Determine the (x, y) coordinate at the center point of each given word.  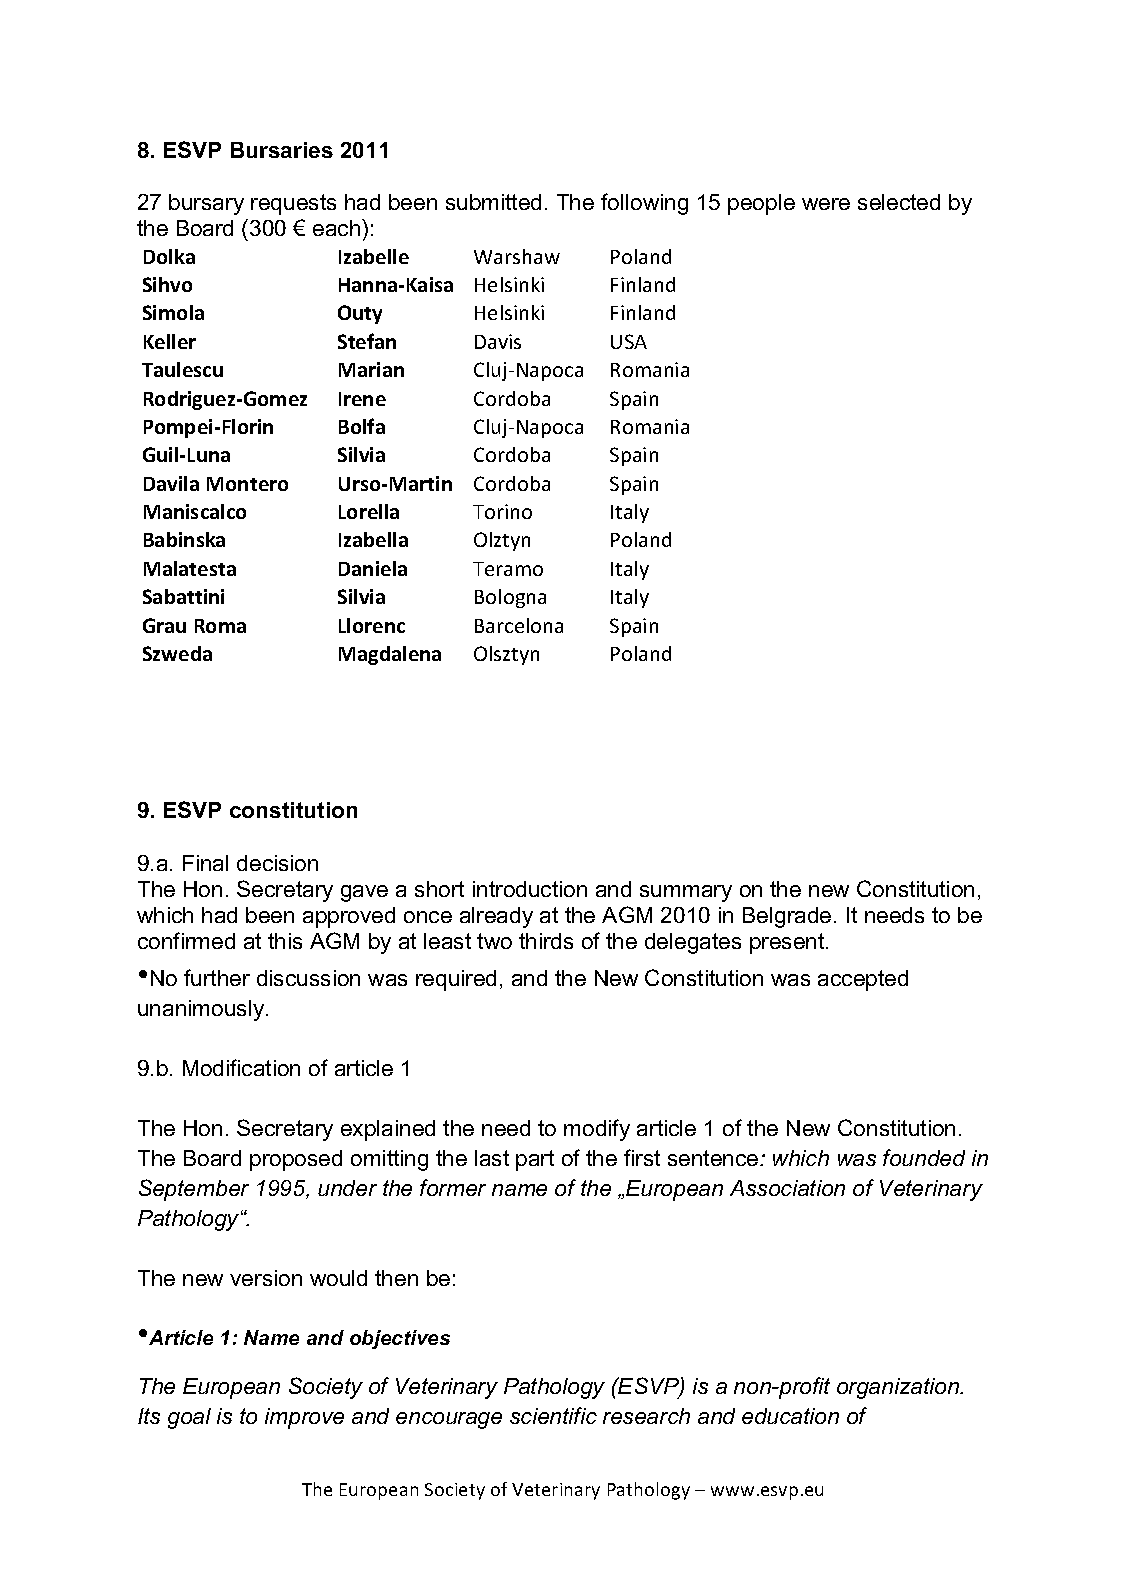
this (285, 941)
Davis (498, 341)
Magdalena (390, 655)
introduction (530, 889)
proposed (296, 1160)
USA (629, 341)
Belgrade (787, 917)
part (535, 1160)
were (826, 204)
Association (787, 1188)
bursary (206, 204)
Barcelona (519, 625)
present (788, 943)
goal (189, 1418)
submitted (493, 202)
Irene (362, 399)
